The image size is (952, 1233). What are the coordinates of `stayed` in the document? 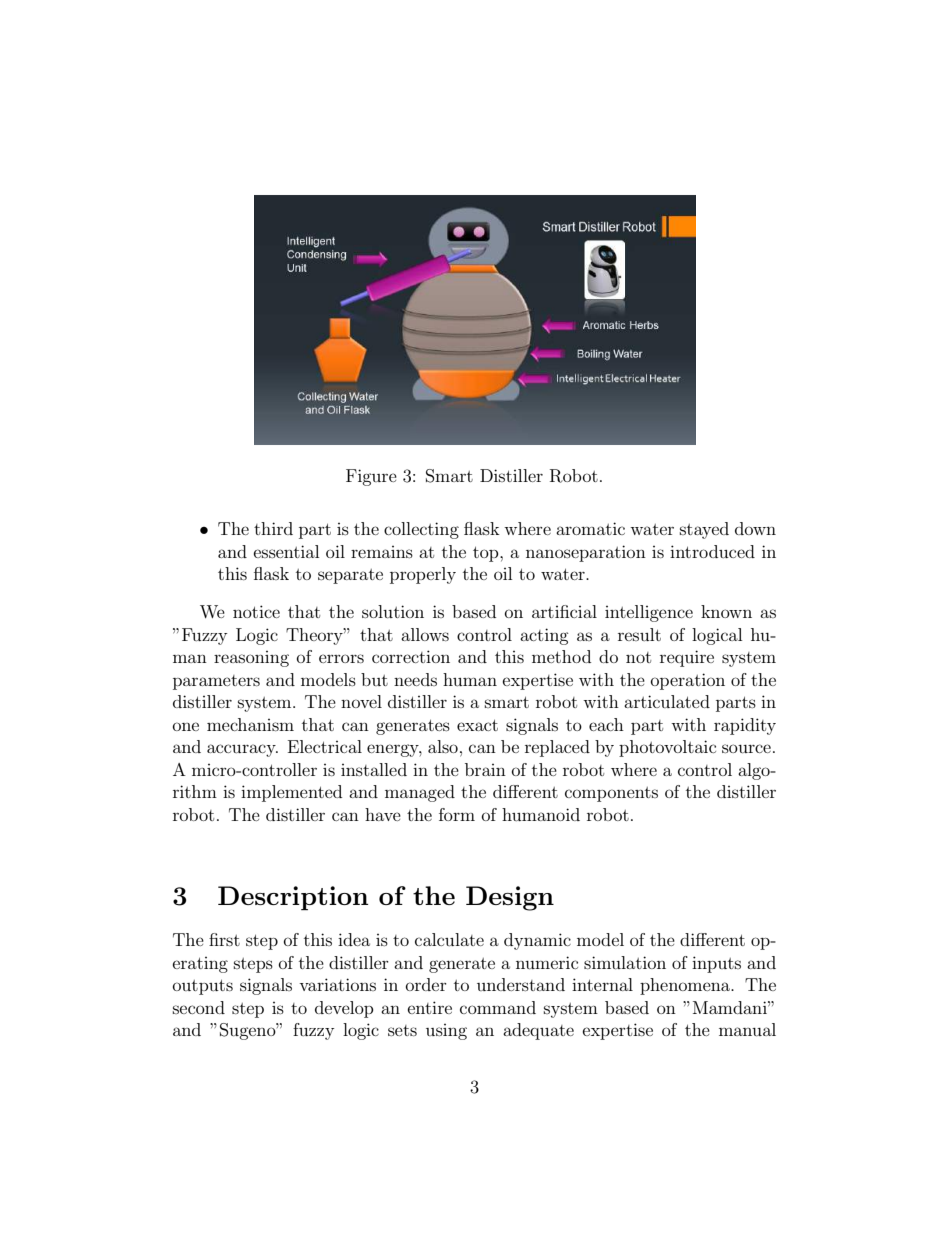 It's located at (704, 530).
